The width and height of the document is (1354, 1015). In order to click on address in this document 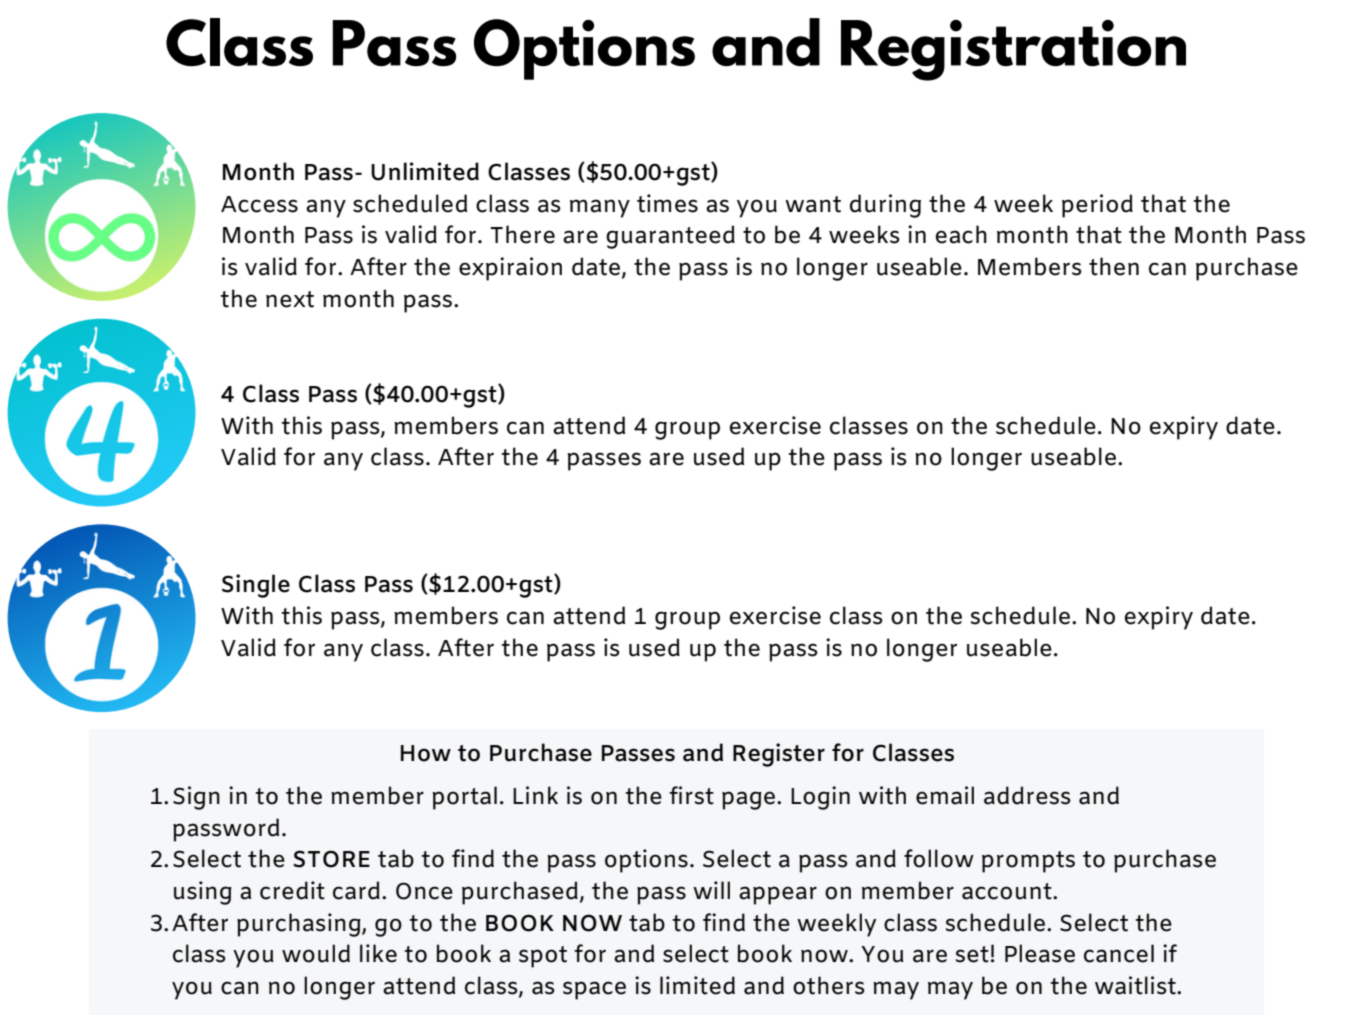, I will do `click(1027, 795)`.
